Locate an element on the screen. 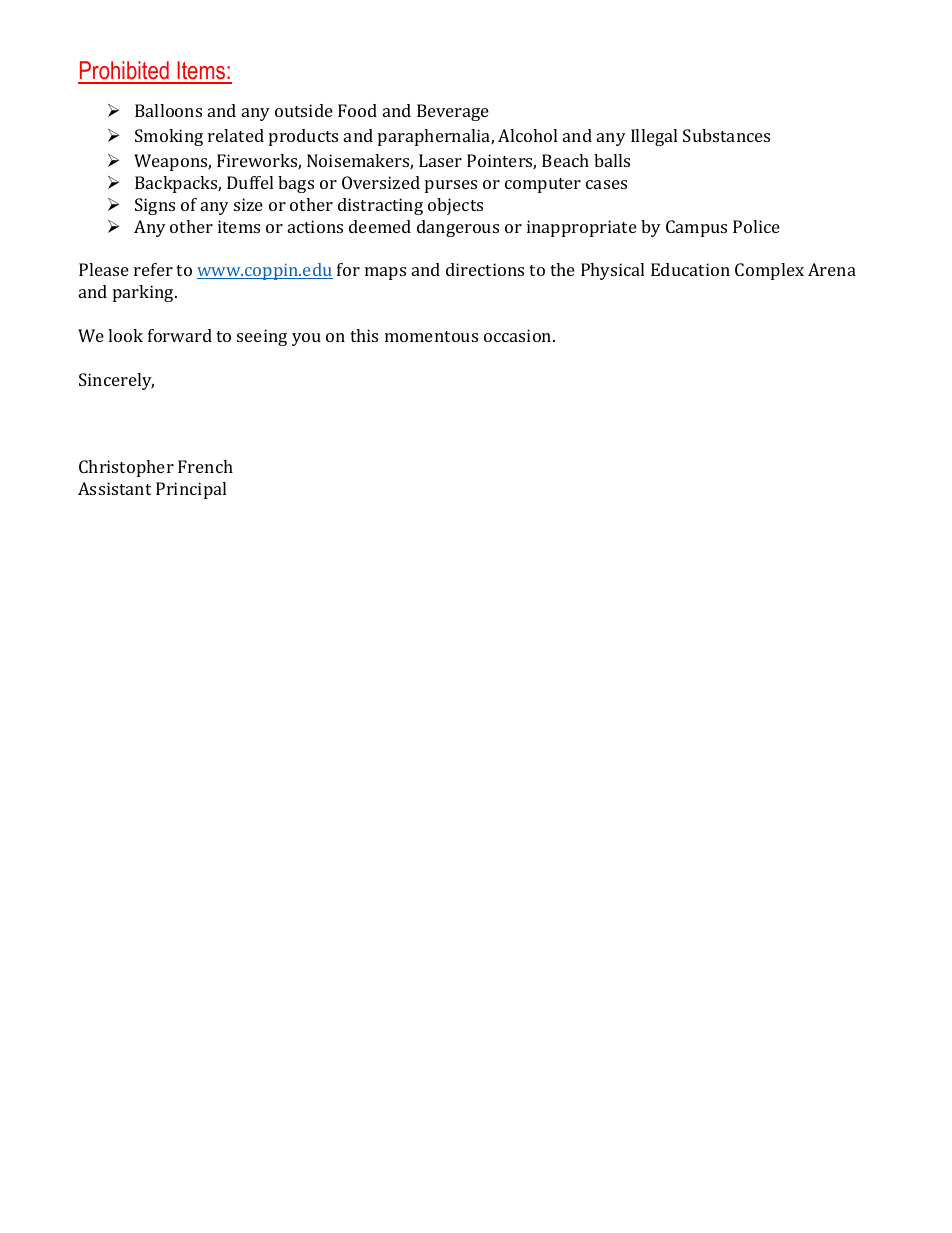 The width and height of the screenshot is (952, 1233). parking is located at coordinates (144, 293).
